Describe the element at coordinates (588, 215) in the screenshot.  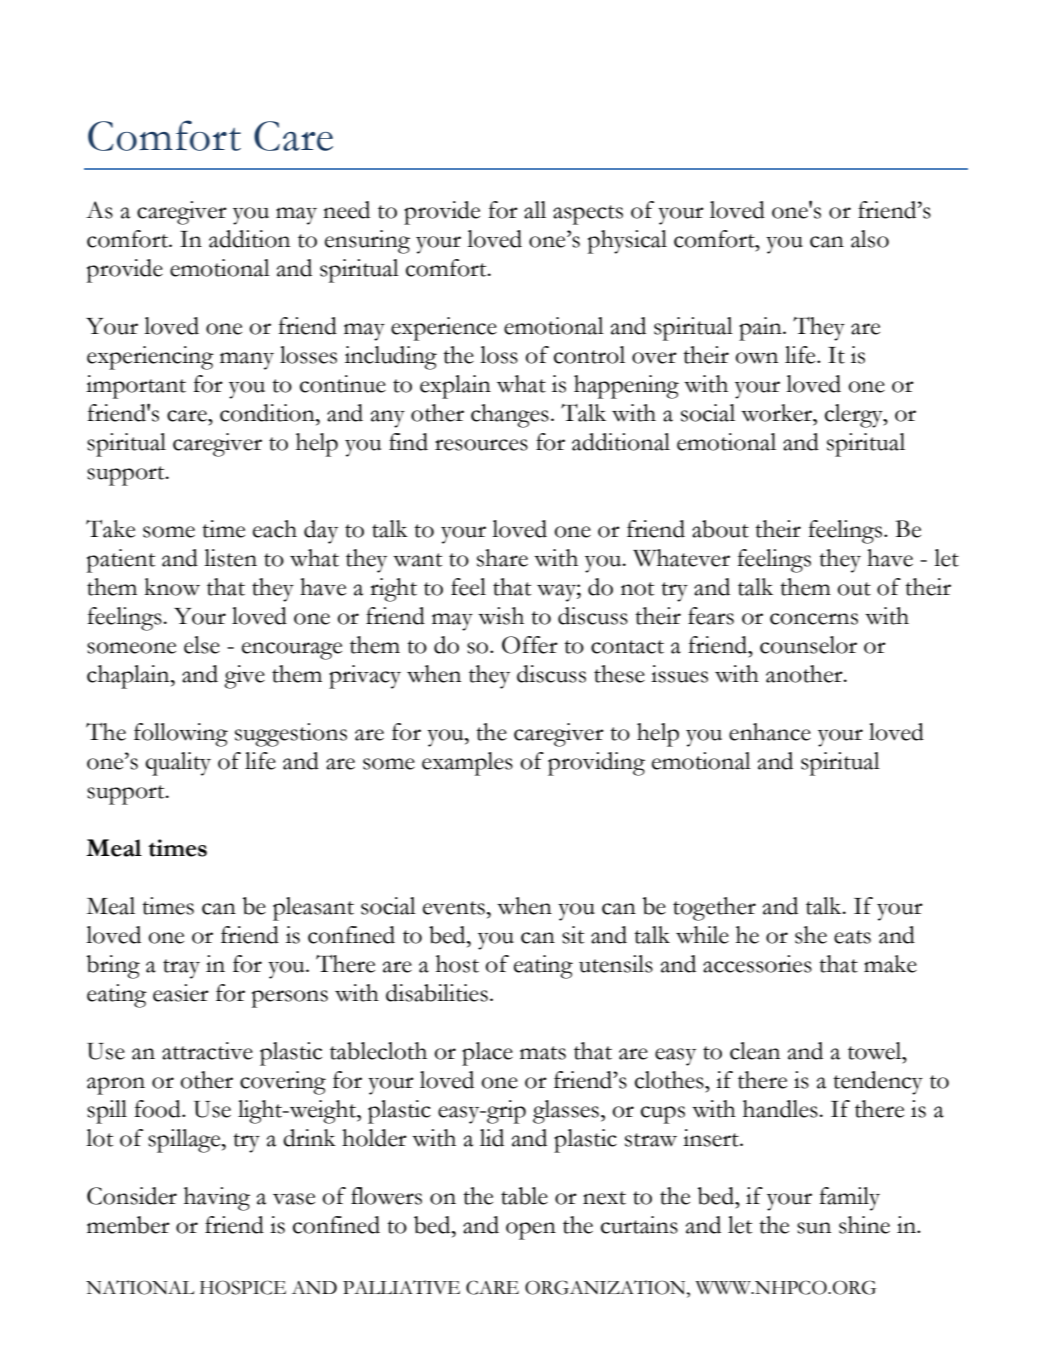
I see `aspects` at that location.
